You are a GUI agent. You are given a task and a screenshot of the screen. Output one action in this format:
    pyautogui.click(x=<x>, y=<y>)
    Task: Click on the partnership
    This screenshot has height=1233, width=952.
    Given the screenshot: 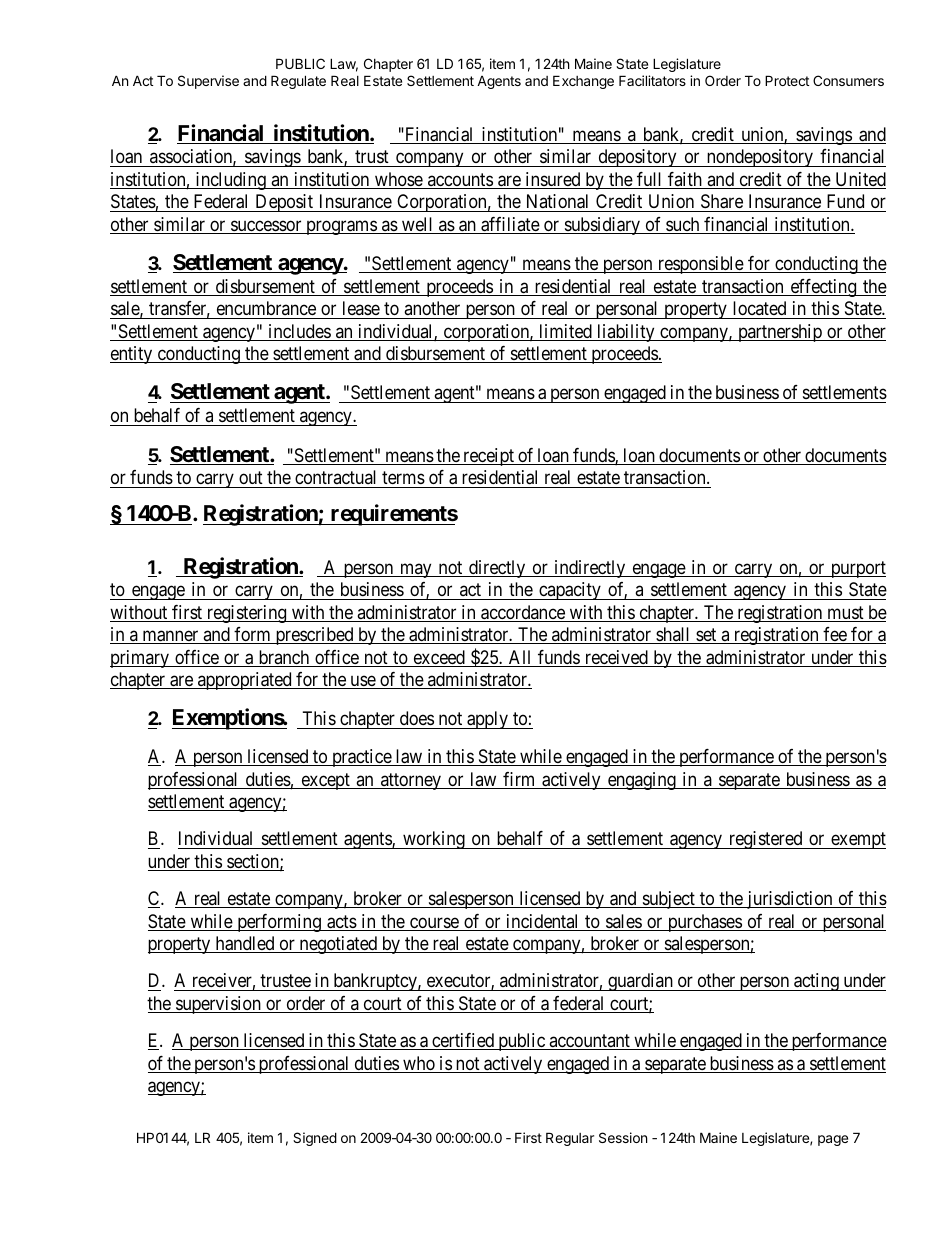 What is the action you would take?
    pyautogui.click(x=780, y=333)
